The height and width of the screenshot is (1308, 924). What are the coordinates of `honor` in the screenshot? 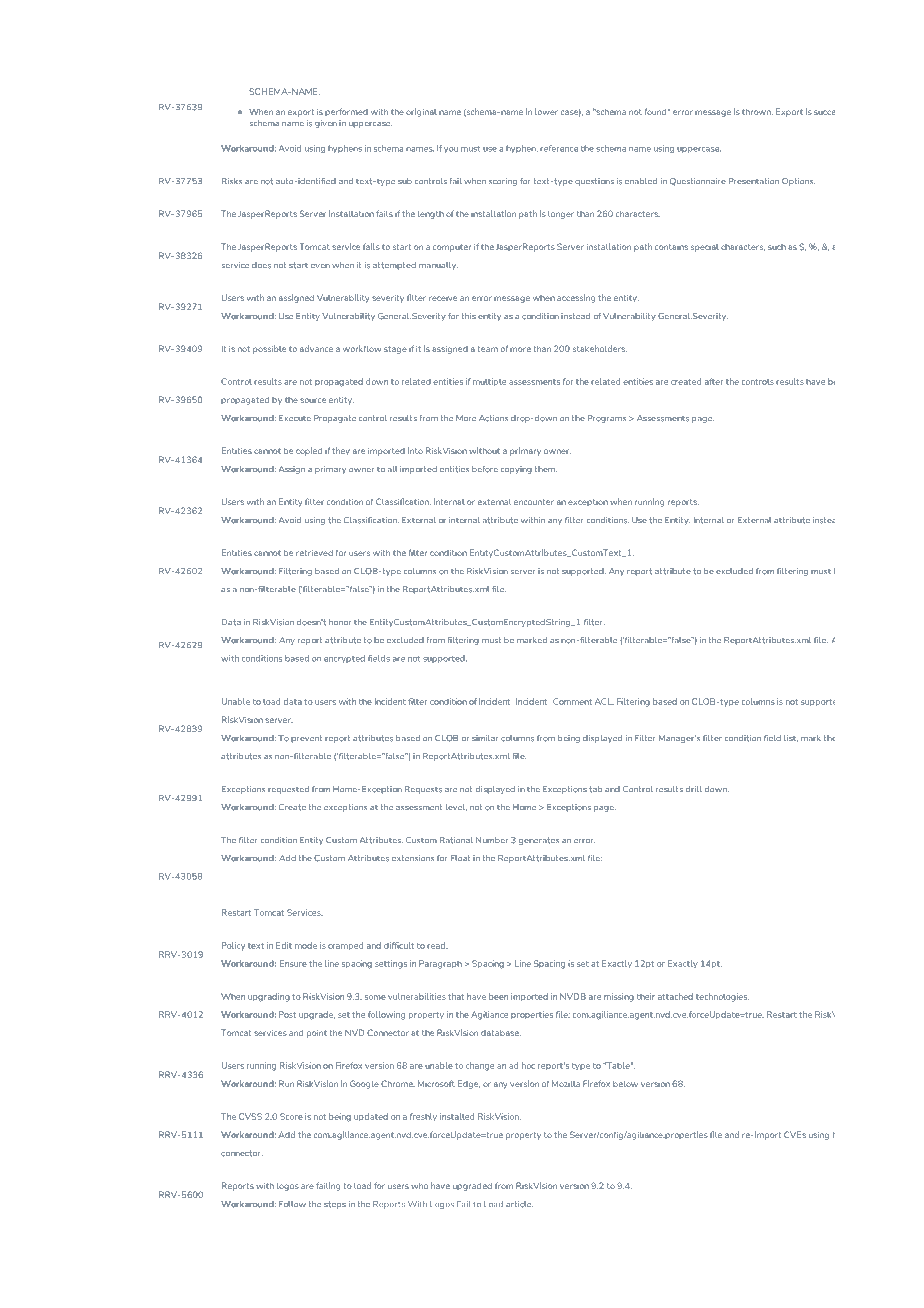 It's located at (340, 622).
